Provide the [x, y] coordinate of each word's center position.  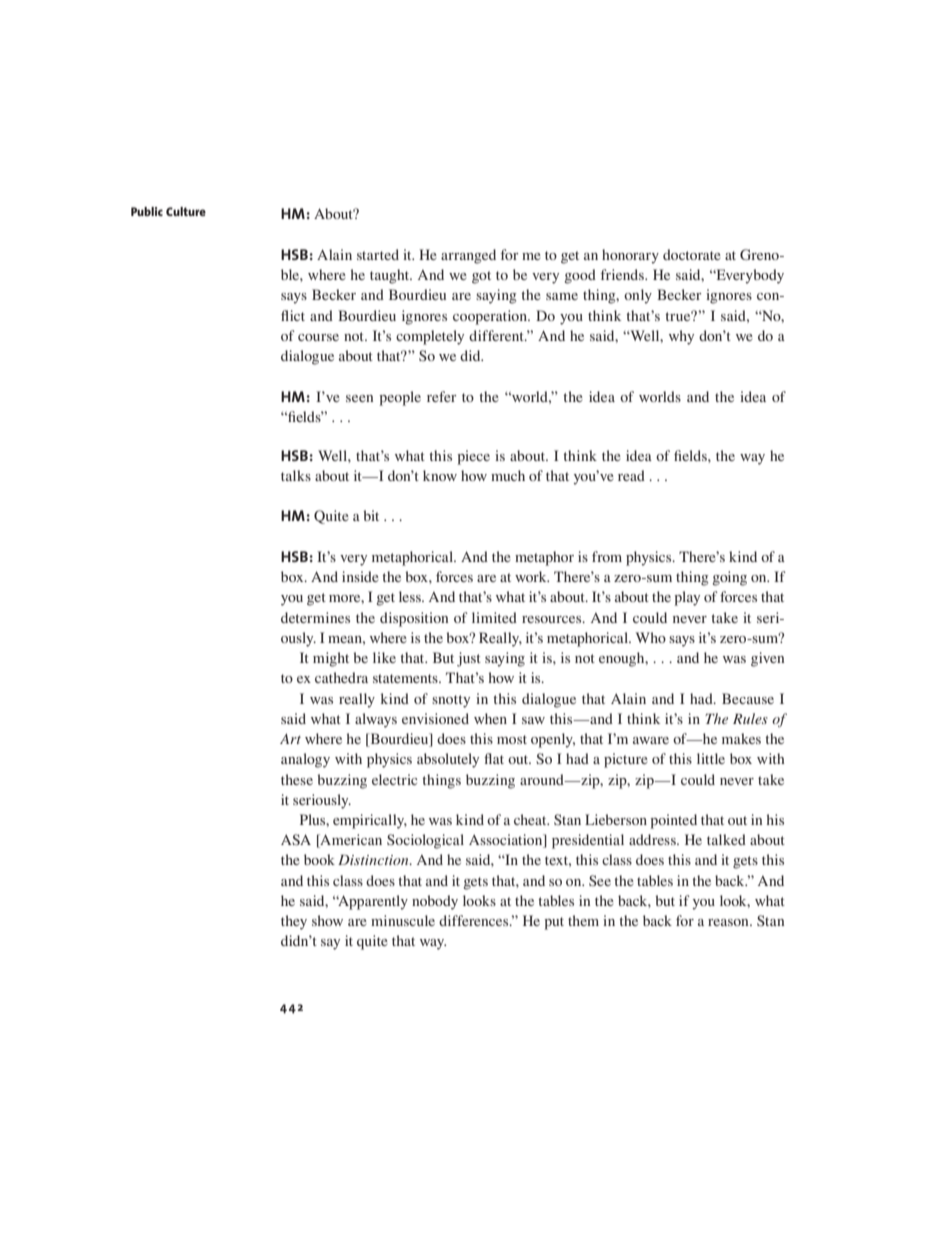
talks [296, 475]
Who [651, 637]
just [469, 659]
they [294, 922]
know [440, 475]
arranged [468, 256]
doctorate [692, 254]
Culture [186, 211]
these [297, 779]
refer [442, 396]
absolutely [448, 760]
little [711, 758]
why [681, 337]
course [318, 337]
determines [315, 617]
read [631, 475]
